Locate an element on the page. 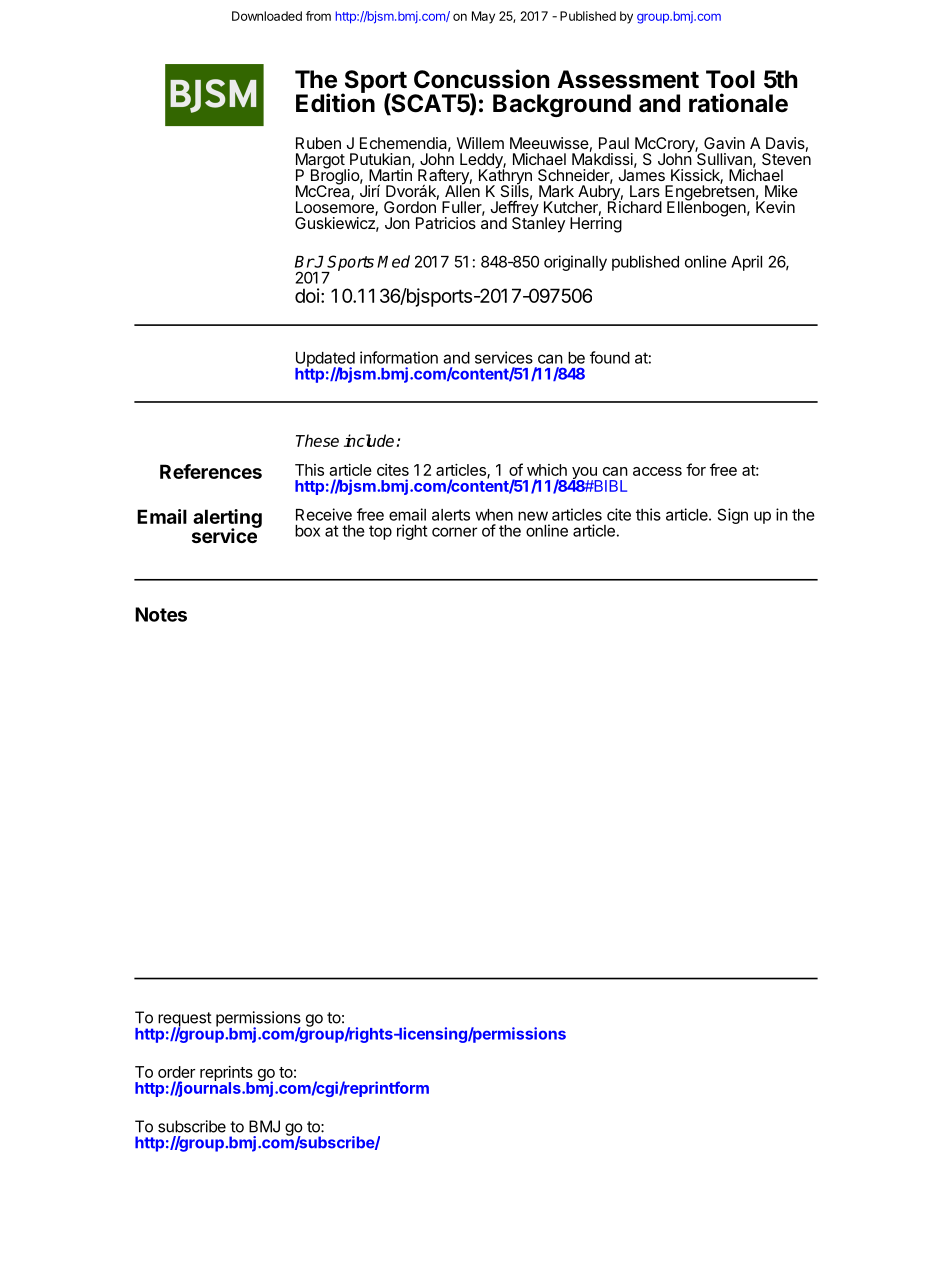 Image resolution: width=952 pixels, height=1270 pixels. corner is located at coordinates (454, 532).
